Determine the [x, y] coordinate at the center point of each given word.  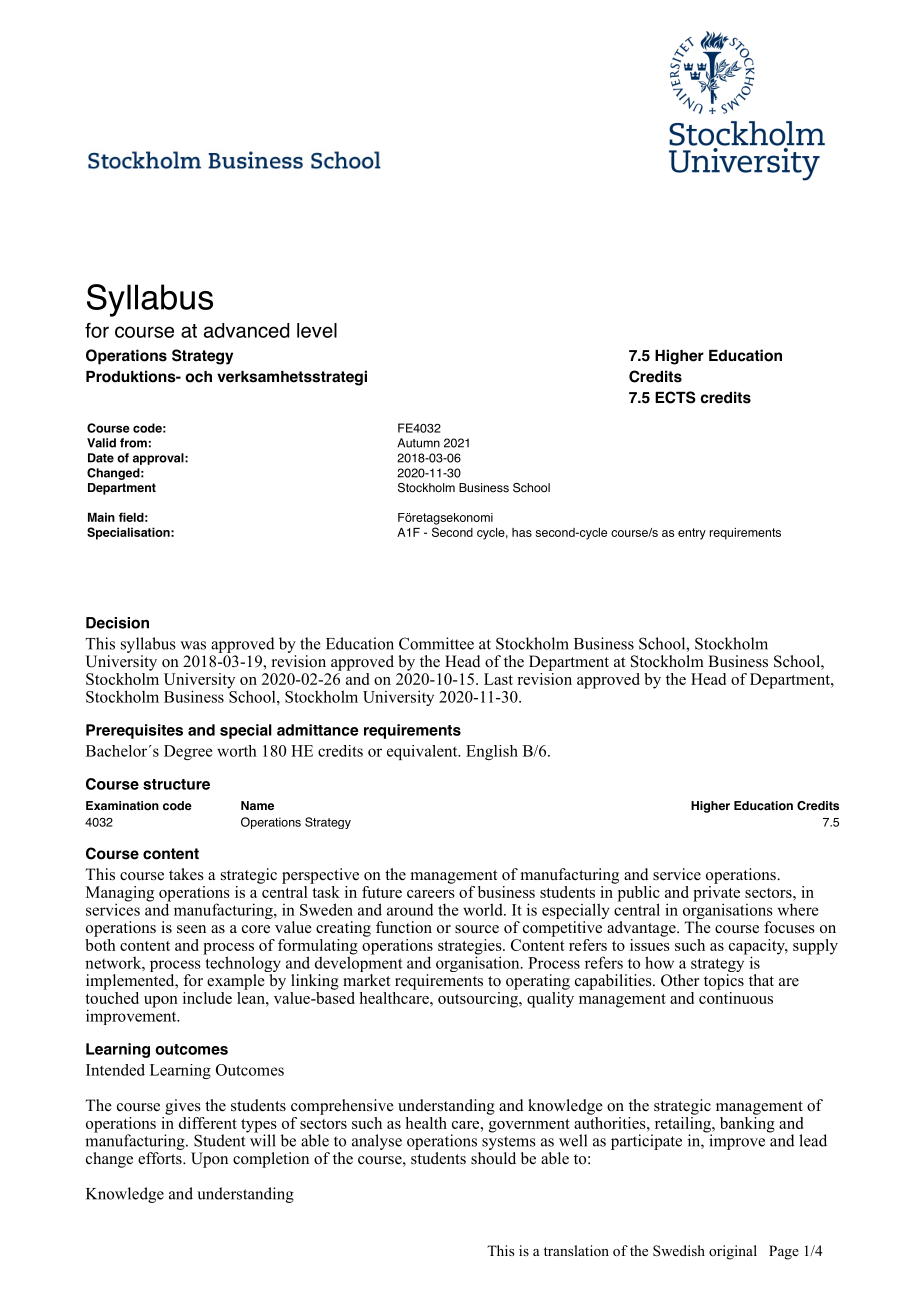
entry [692, 534]
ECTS [675, 397]
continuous [736, 996]
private [716, 893]
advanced [246, 330]
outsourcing [479, 998]
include [207, 998]
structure [176, 784]
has [522, 532]
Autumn [418, 443]
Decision [117, 623]
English [492, 752]
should [493, 1158]
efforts [161, 1158]
